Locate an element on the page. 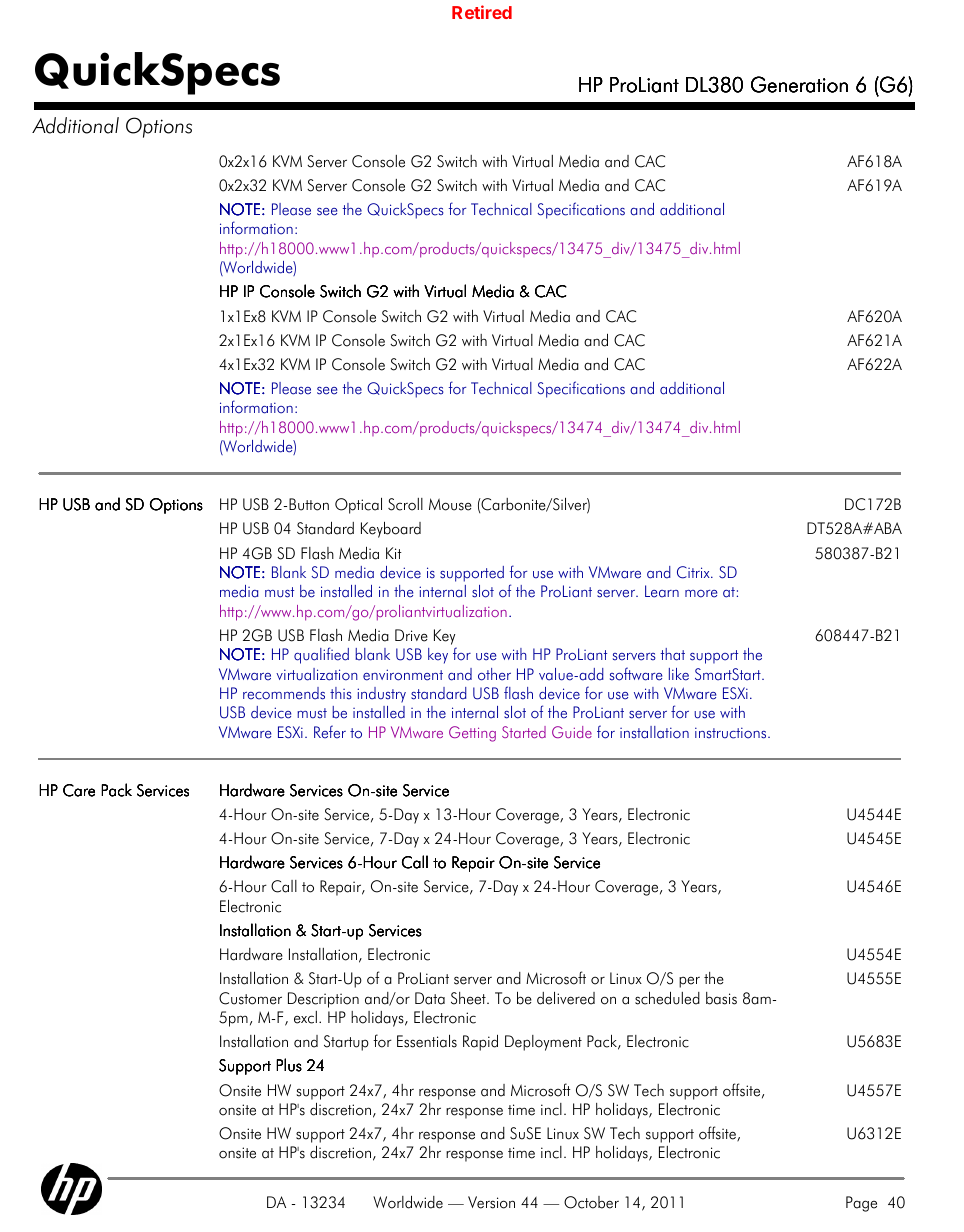 This document has height=1232, width=964. Mouse is located at coordinates (450, 504).
